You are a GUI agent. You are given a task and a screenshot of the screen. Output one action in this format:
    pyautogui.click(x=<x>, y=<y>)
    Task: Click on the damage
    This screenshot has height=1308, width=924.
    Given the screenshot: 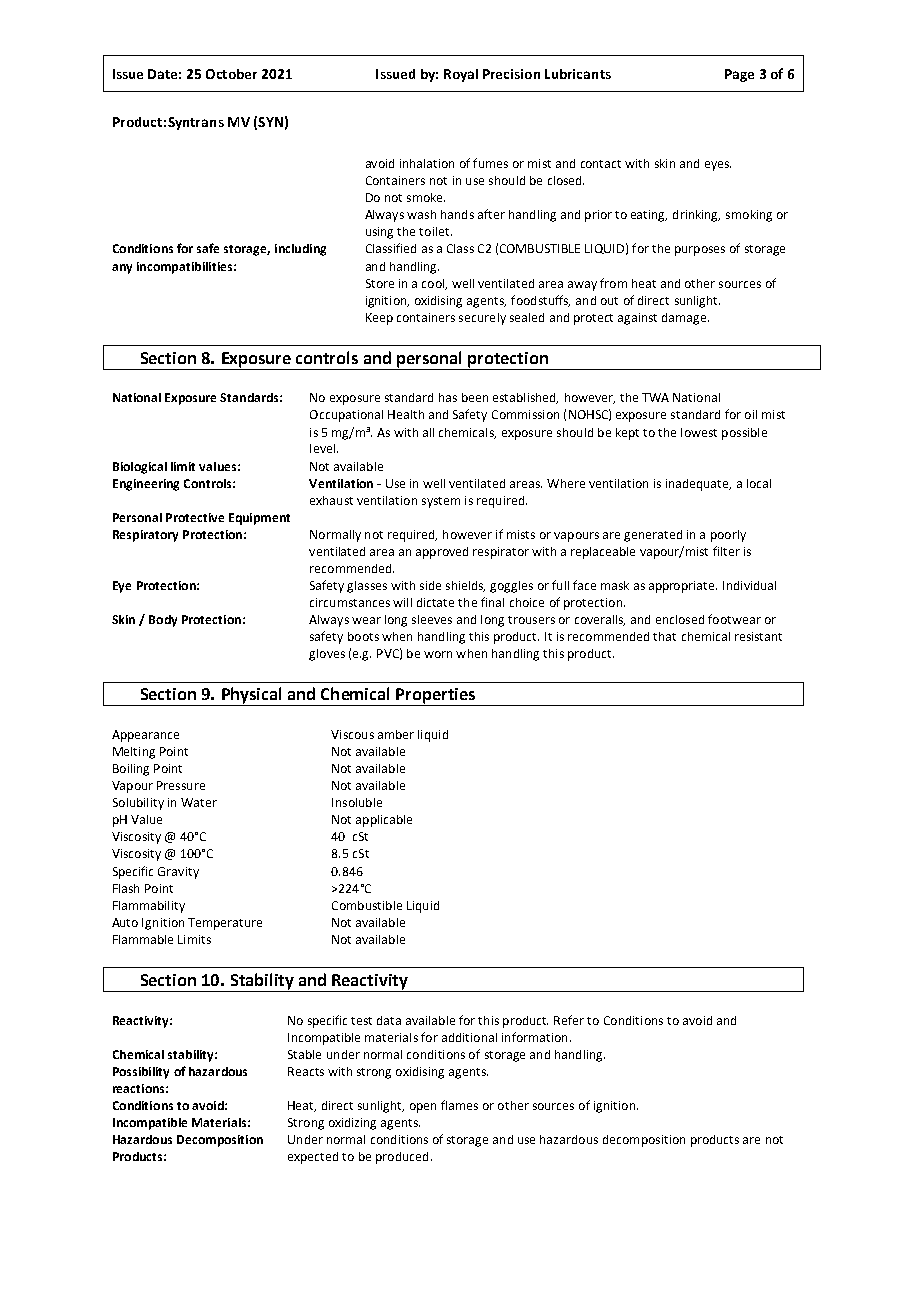 What is the action you would take?
    pyautogui.click(x=685, y=319)
